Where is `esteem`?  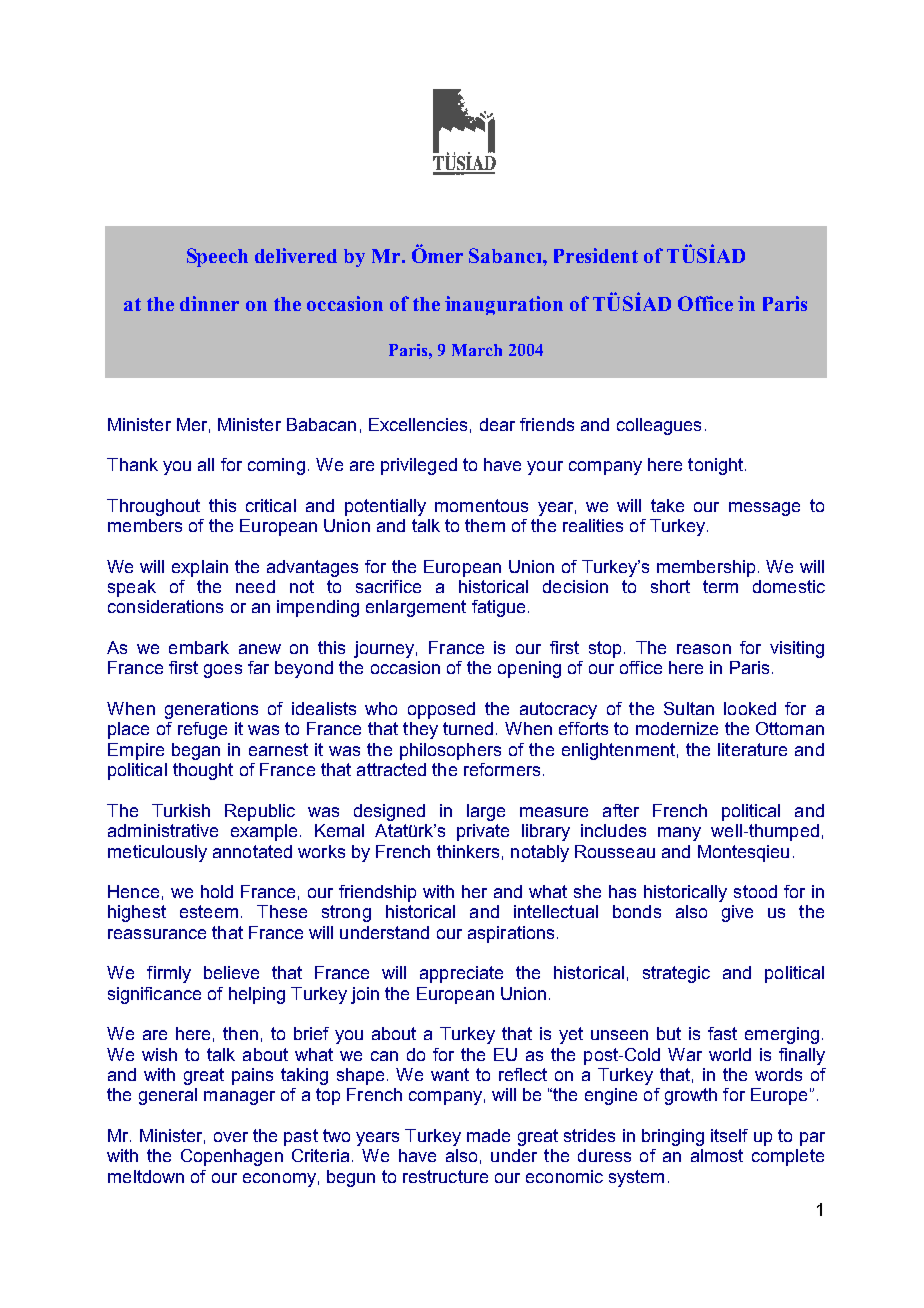
esteem is located at coordinates (209, 911).
